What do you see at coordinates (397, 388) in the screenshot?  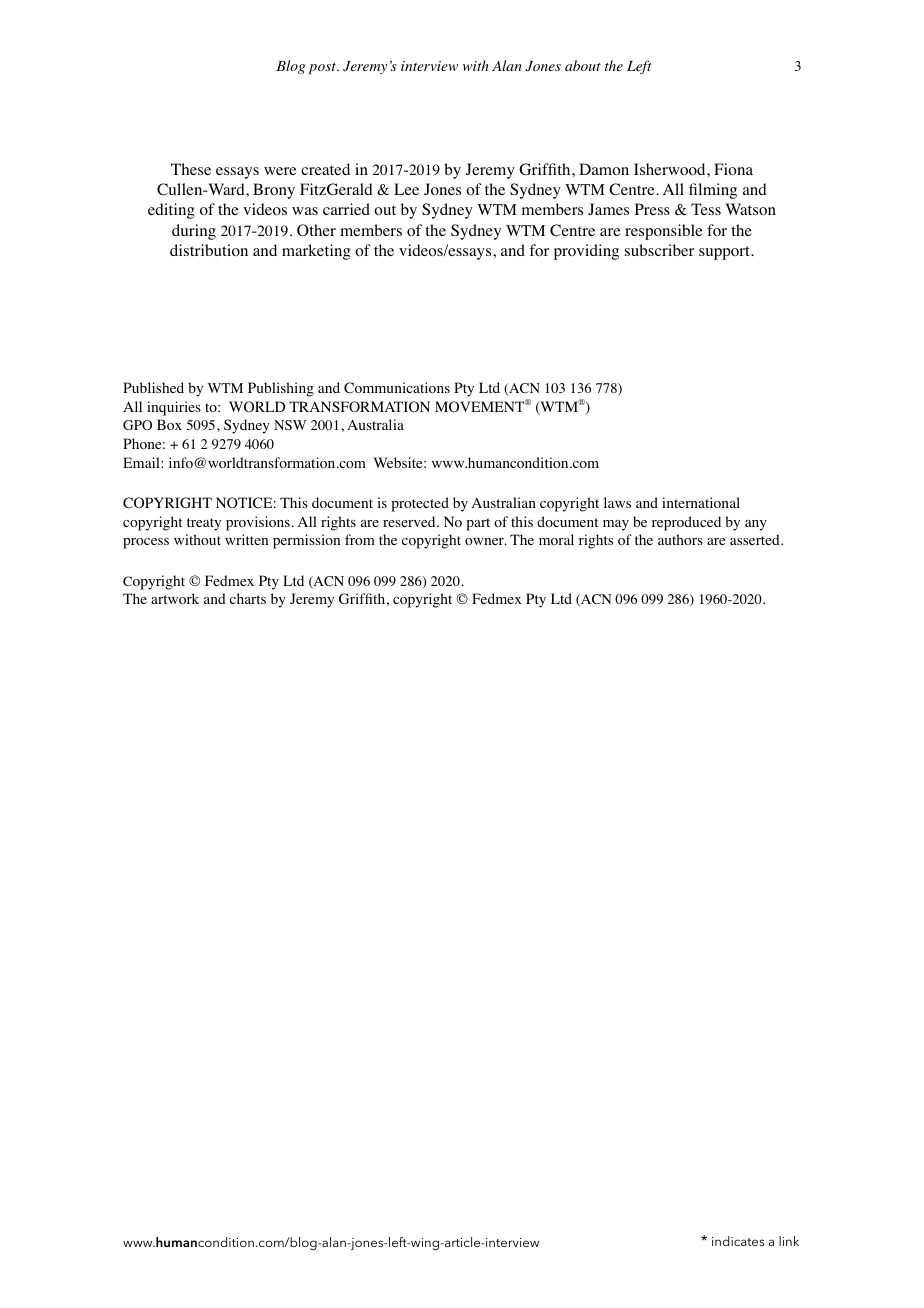 I see `Communications` at bounding box center [397, 388].
